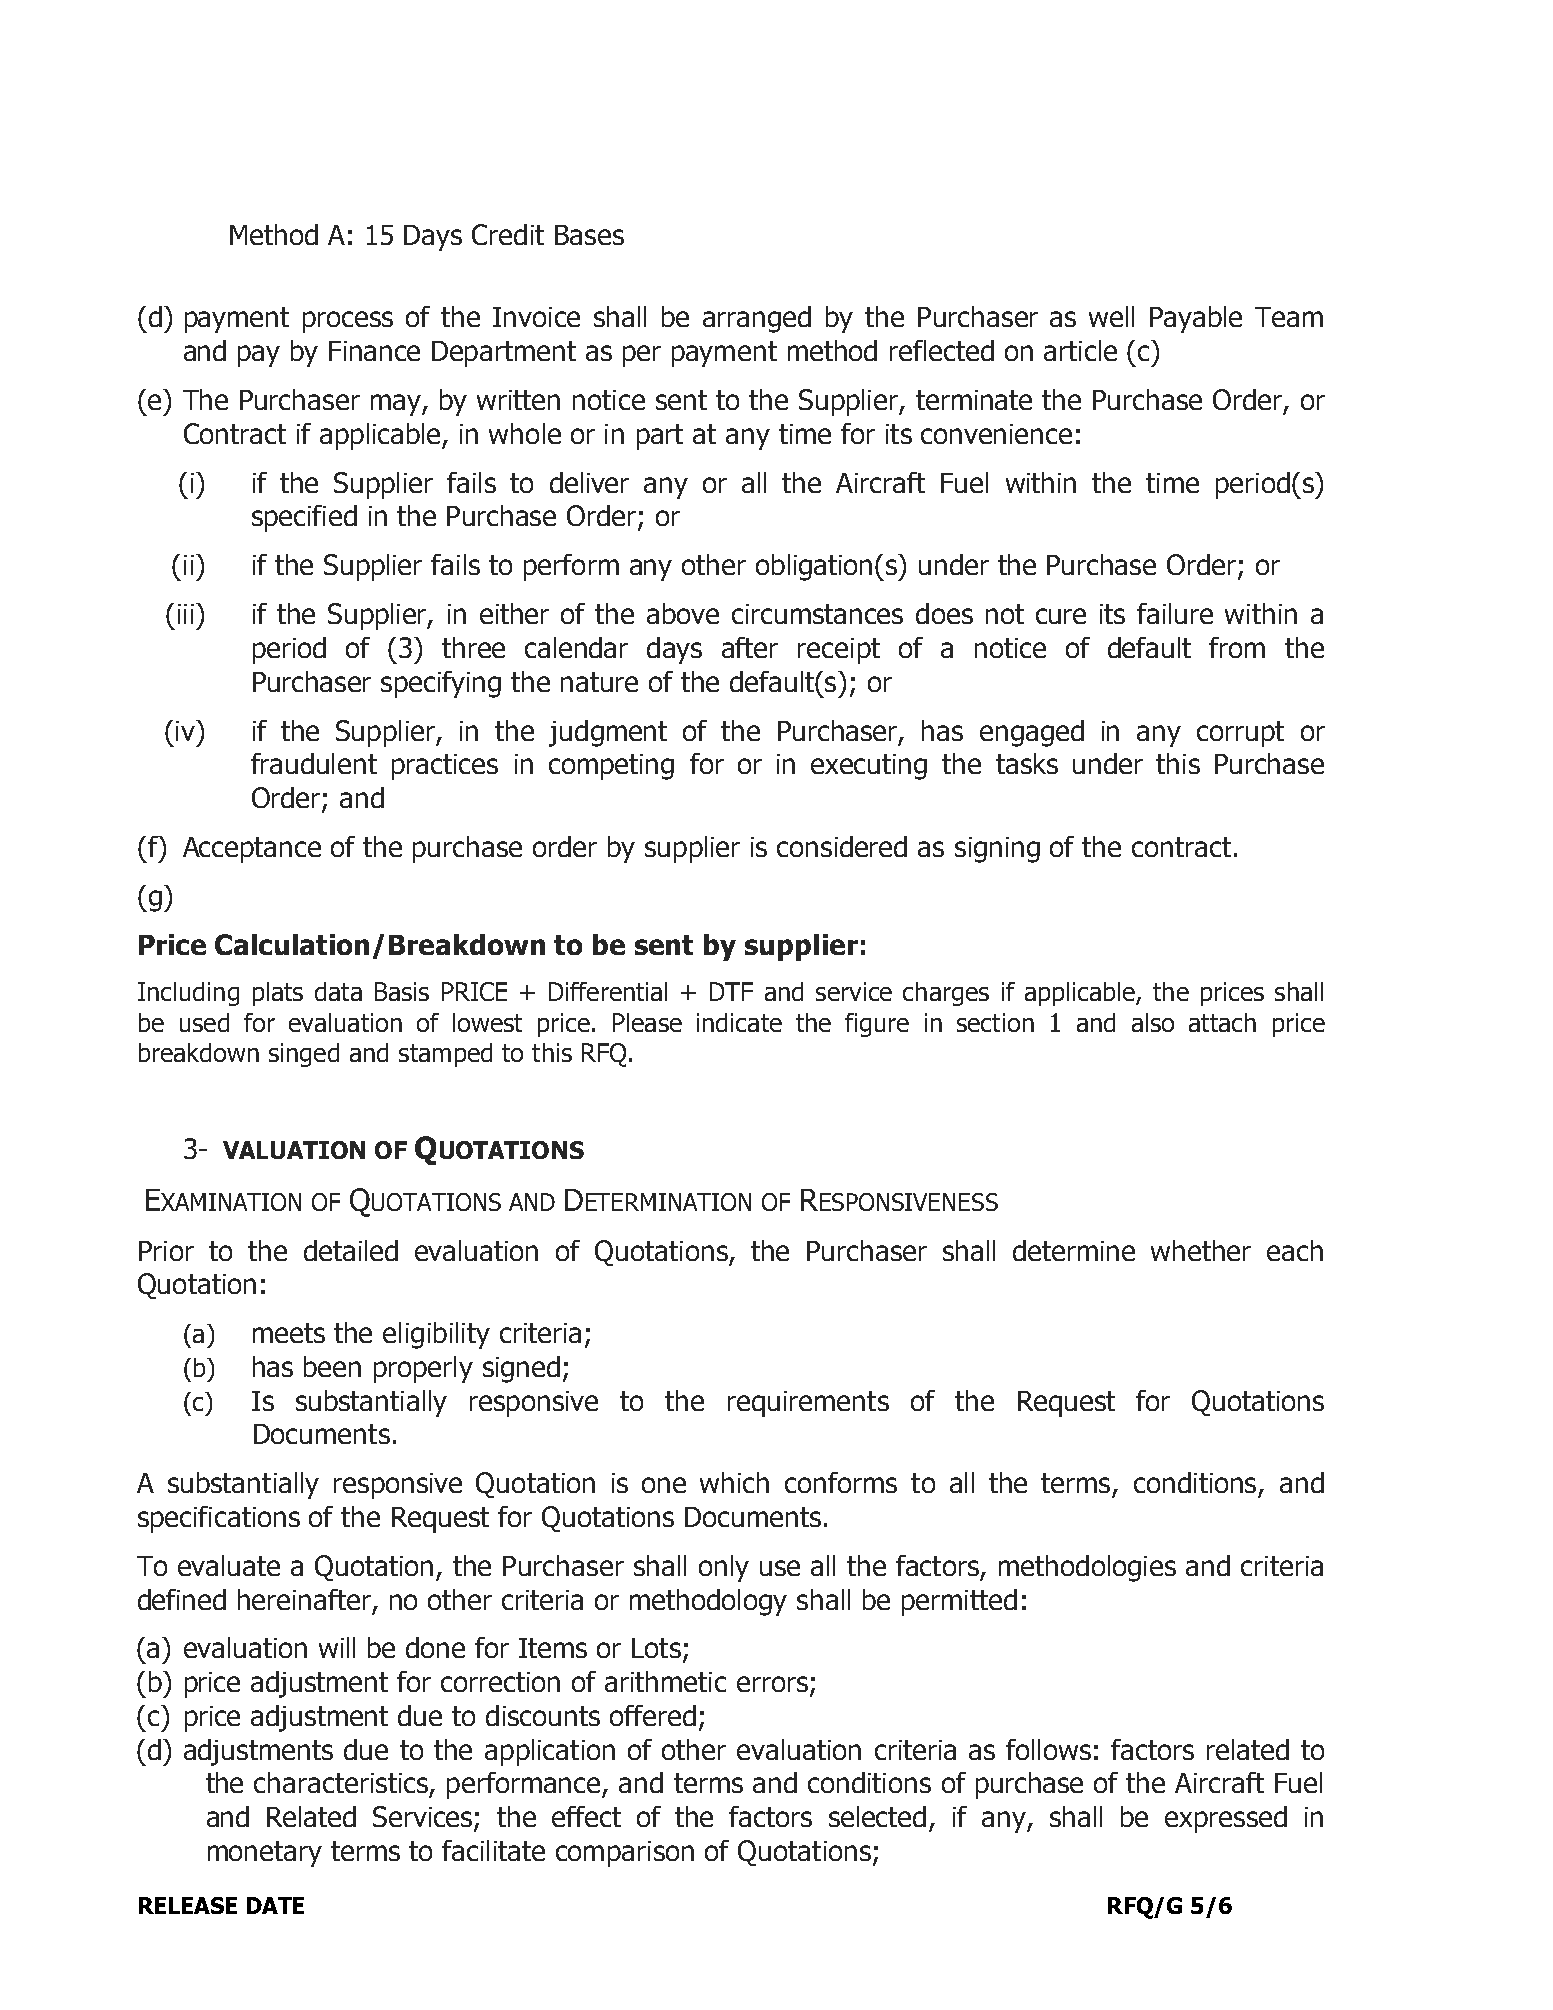 The height and width of the page is (2010, 1553). What do you see at coordinates (265, 1854) in the page?
I see `monetary` at bounding box center [265, 1854].
